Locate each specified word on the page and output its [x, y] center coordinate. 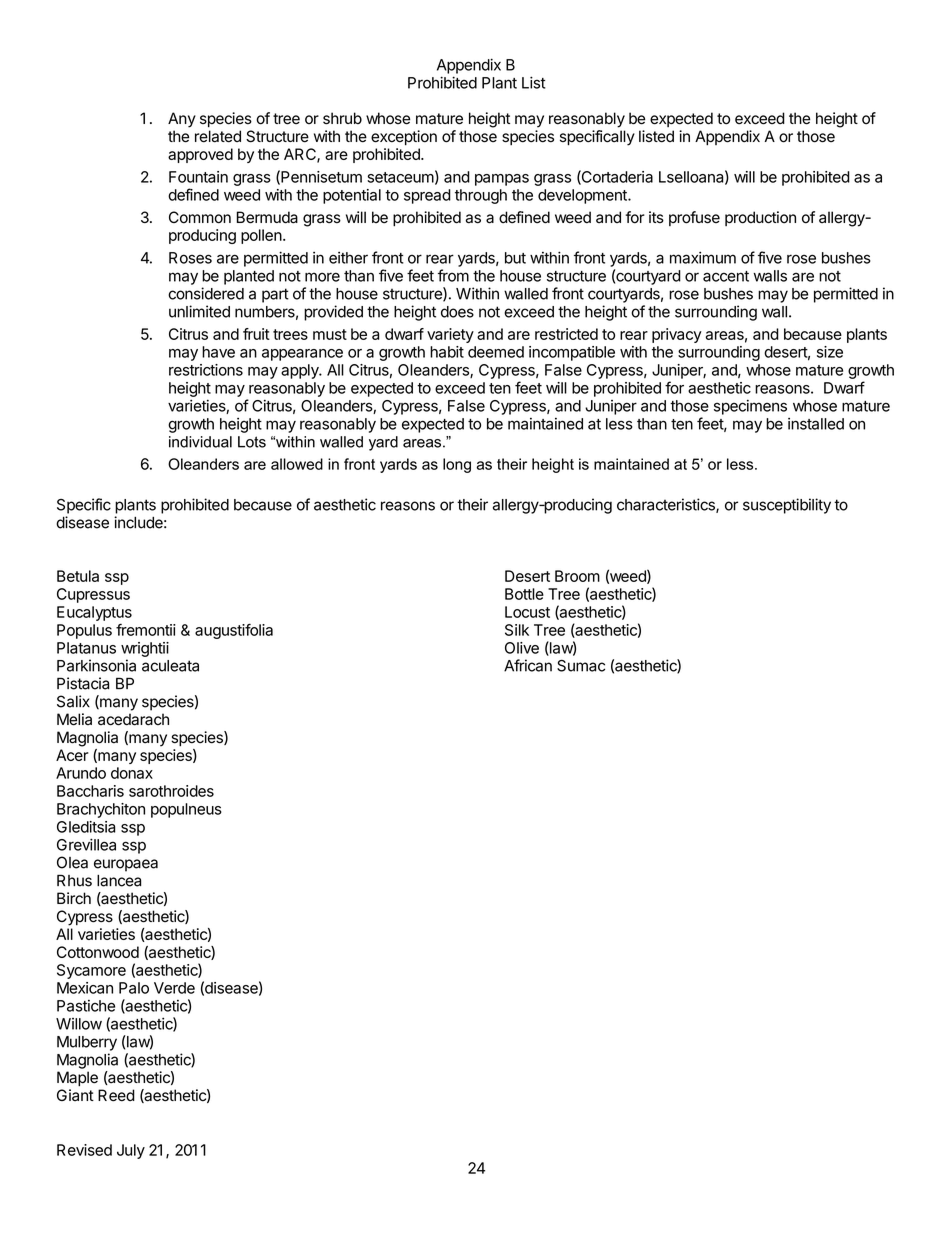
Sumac [581, 666]
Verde [174, 988]
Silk [517, 630]
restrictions [206, 370]
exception [404, 138]
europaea [126, 865]
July [131, 1151]
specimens [750, 407]
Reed [116, 1095]
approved [200, 155]
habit [447, 352]
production [760, 218]
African [528, 665]
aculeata [170, 666]
